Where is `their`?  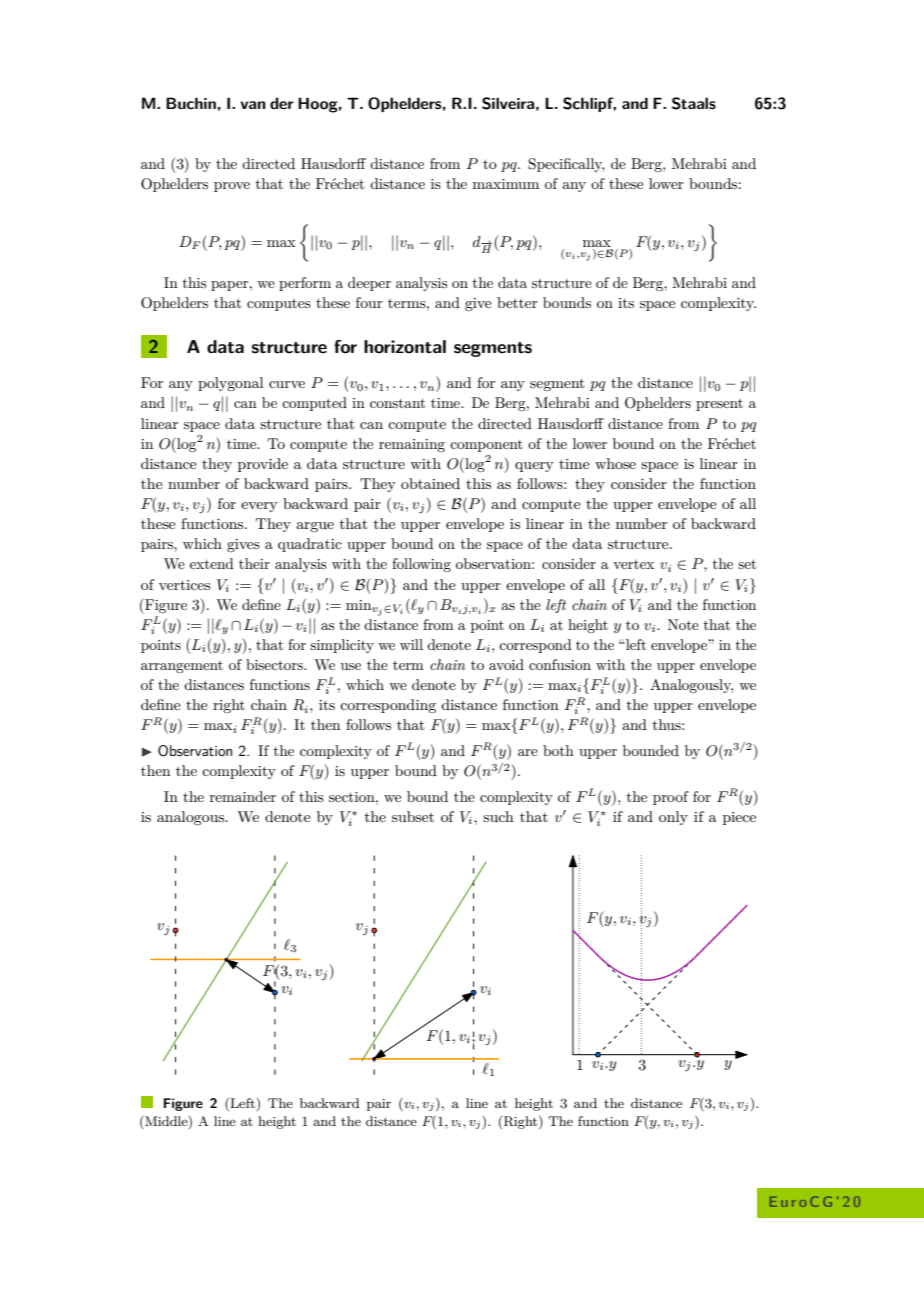 their is located at coordinates (254, 563).
